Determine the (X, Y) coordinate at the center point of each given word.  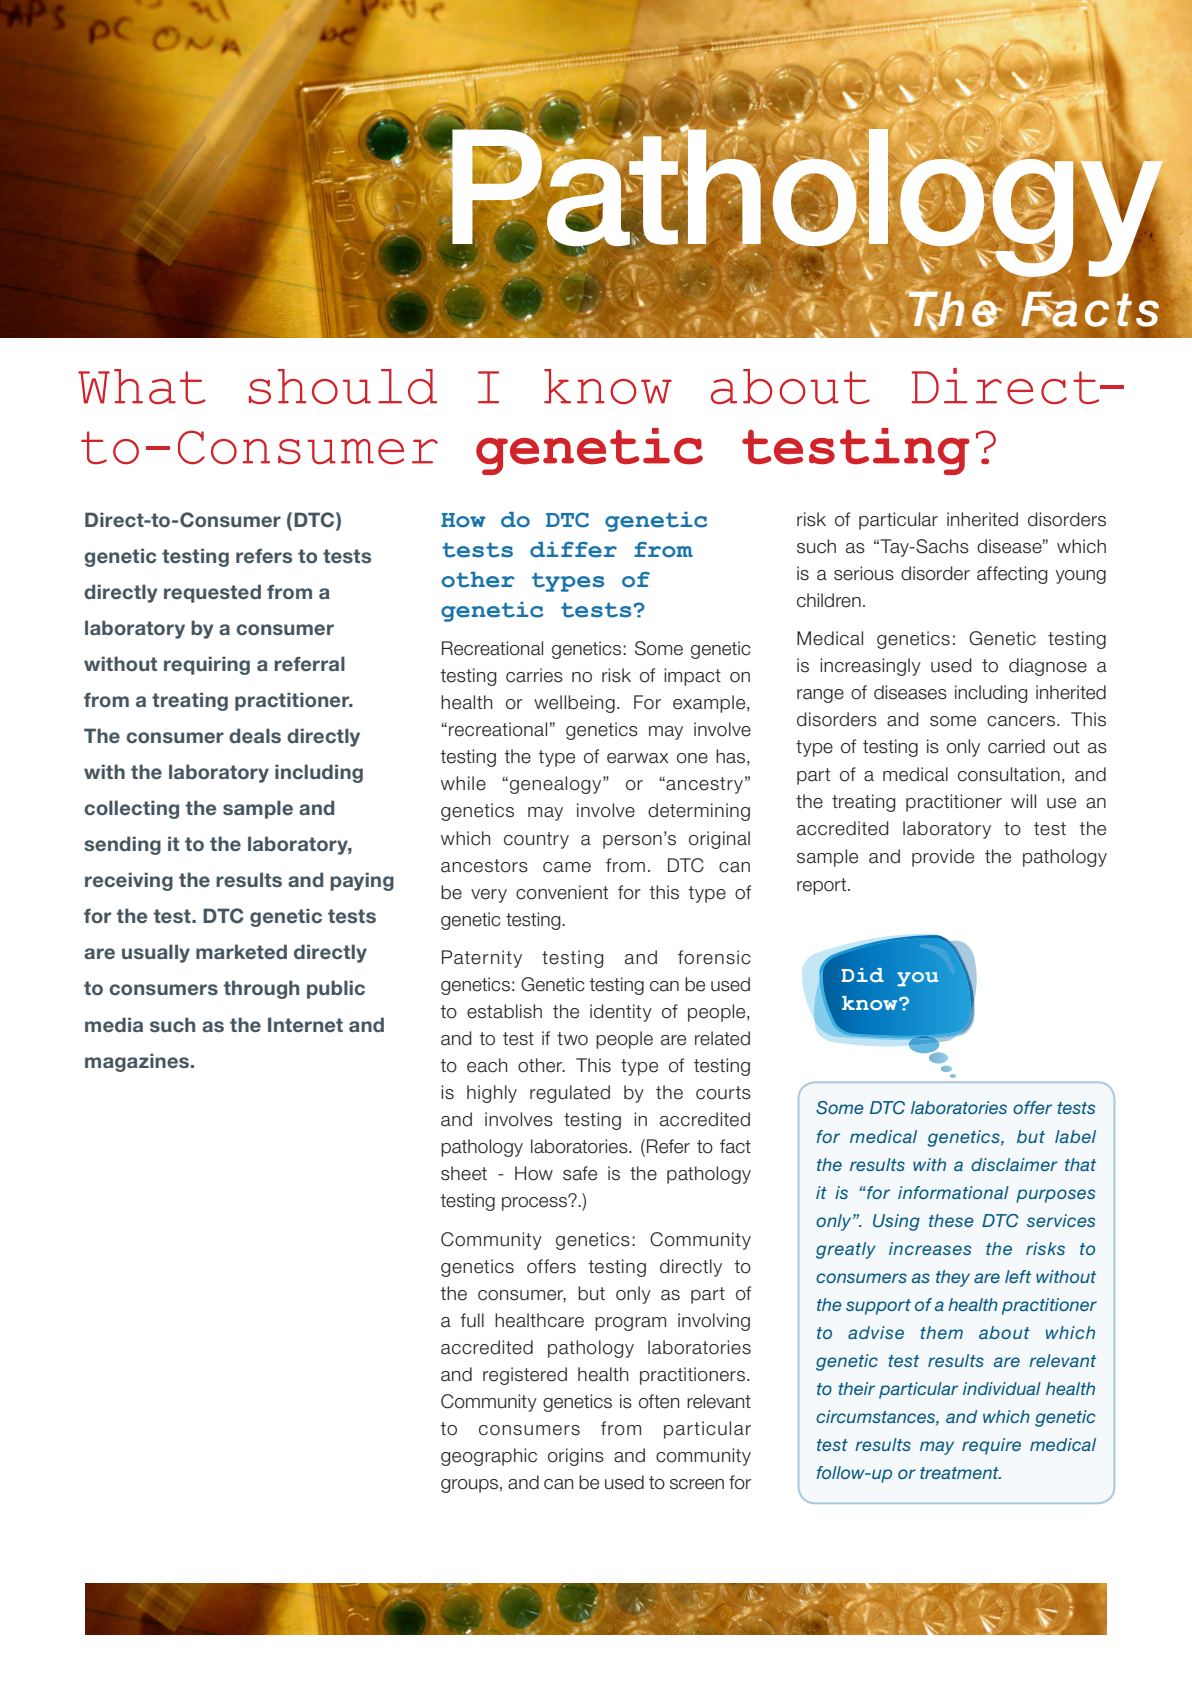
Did (863, 975)
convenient (562, 892)
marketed (241, 951)
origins (576, 1457)
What (142, 386)
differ (573, 550)
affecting (1012, 575)
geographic (489, 1457)
